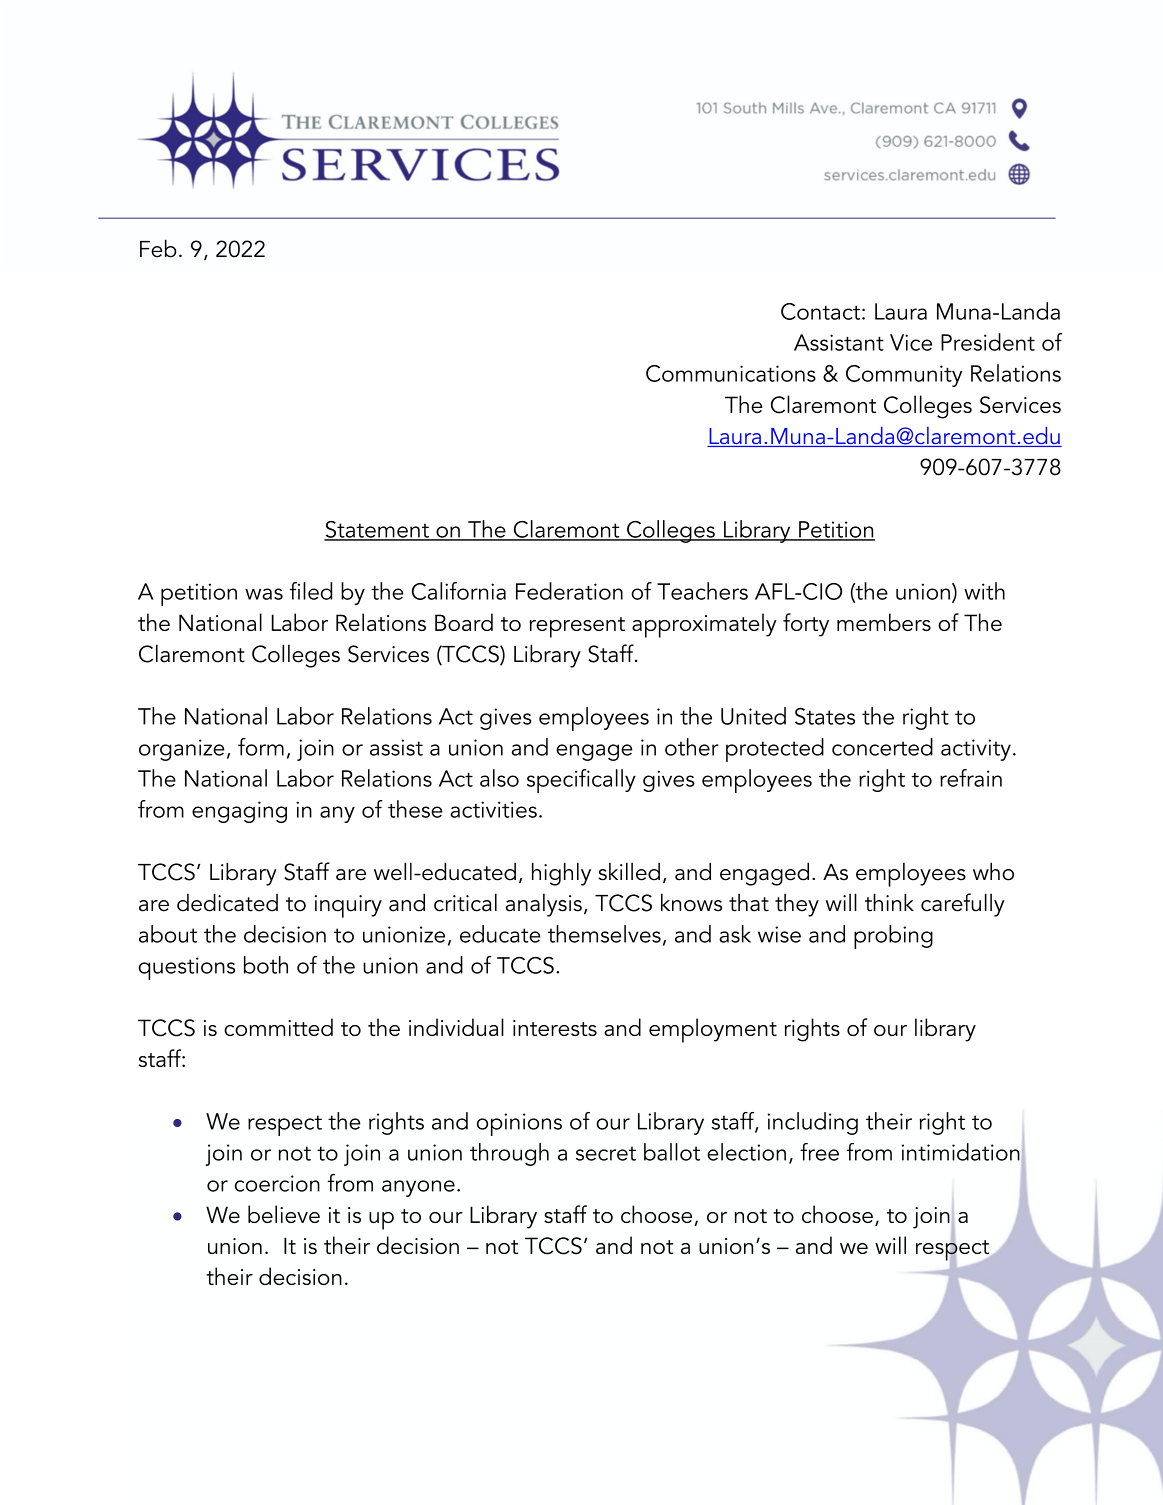 Image resolution: width=1163 pixels, height=1505 pixels. What do you see at coordinates (277, 1183) in the document?
I see `coercion` at bounding box center [277, 1183].
